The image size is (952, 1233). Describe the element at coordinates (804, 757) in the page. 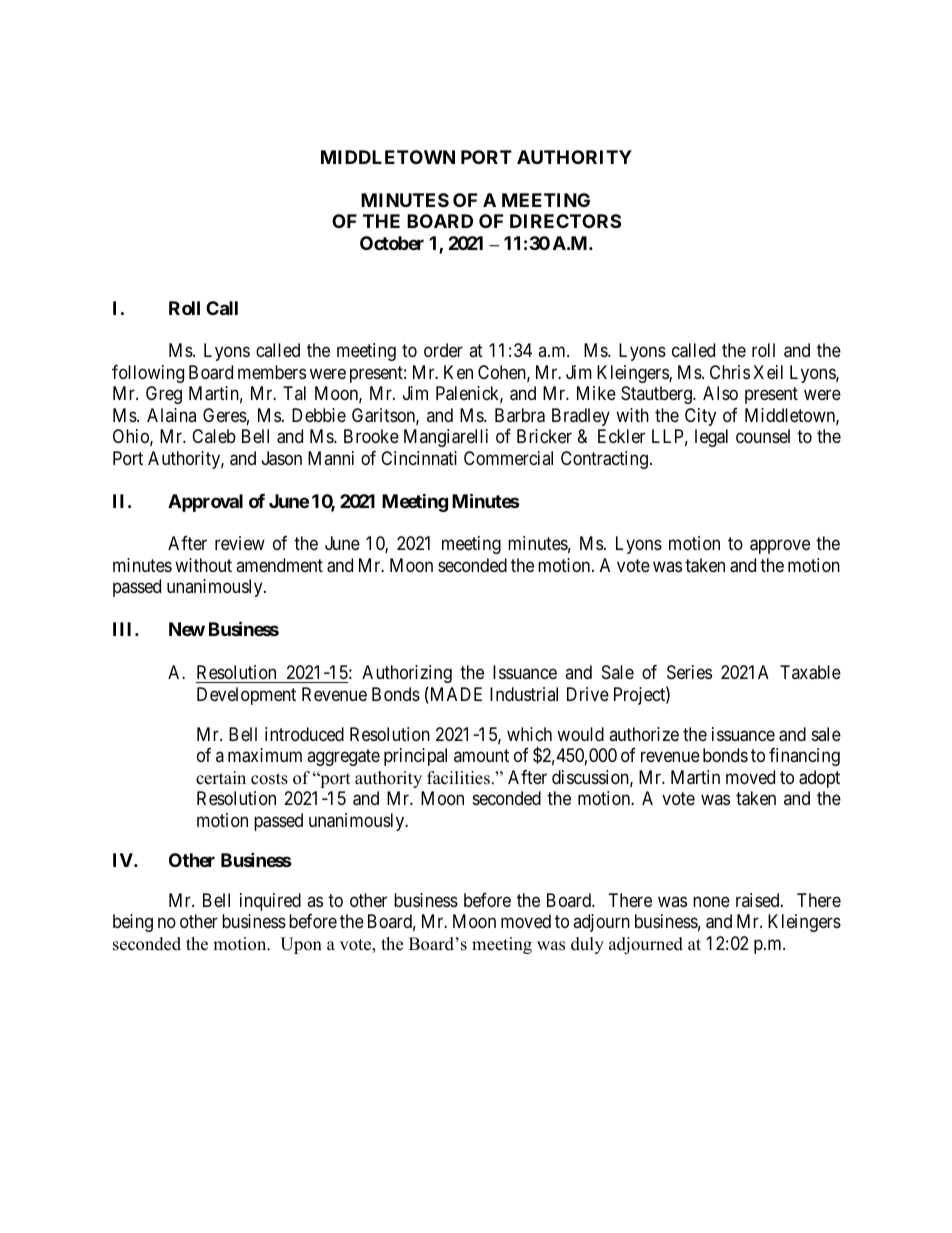

I see `financing` at that location.
